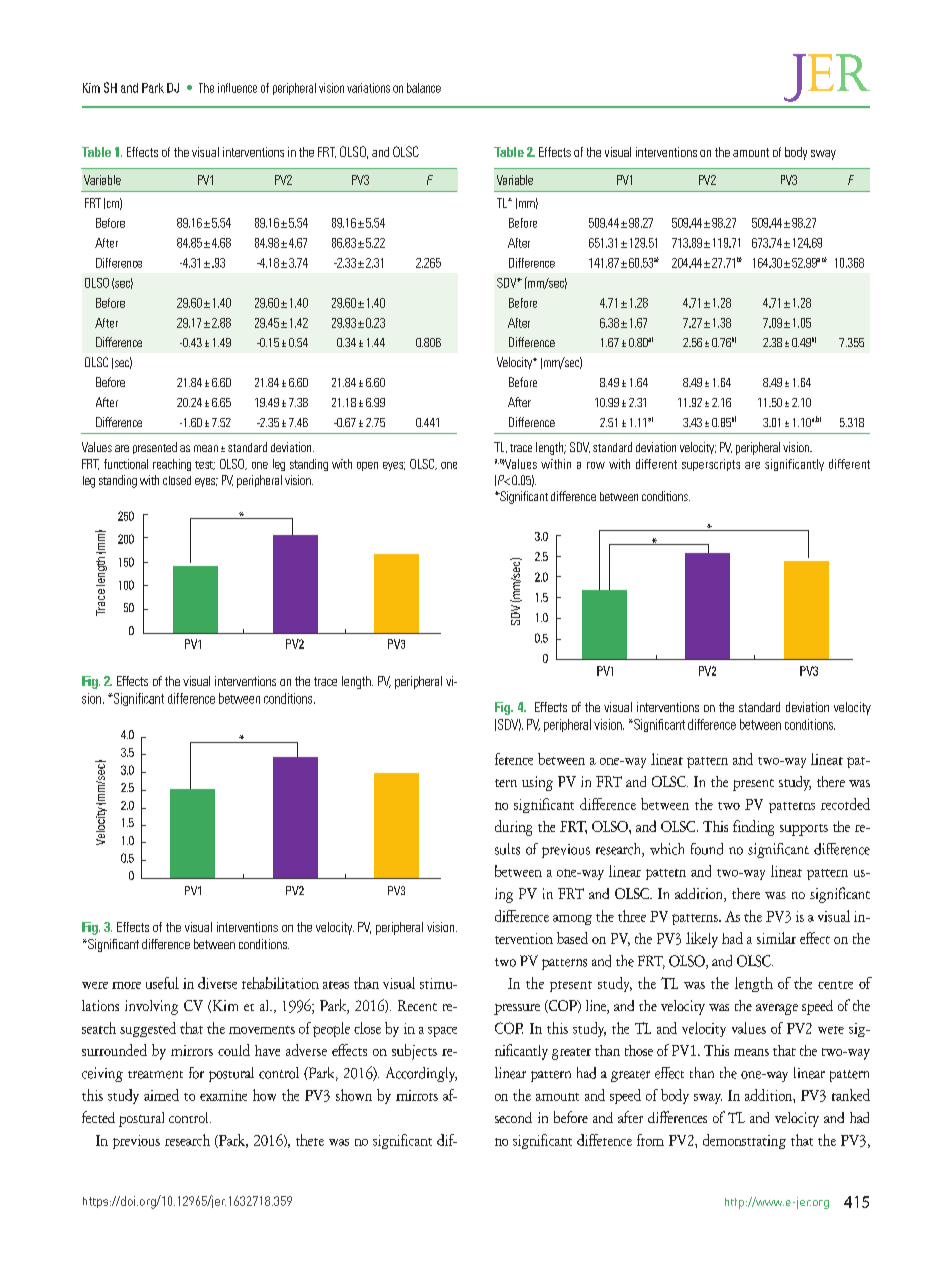 The image size is (952, 1270). What do you see at coordinates (513, 1117) in the screenshot?
I see `second` at bounding box center [513, 1117].
